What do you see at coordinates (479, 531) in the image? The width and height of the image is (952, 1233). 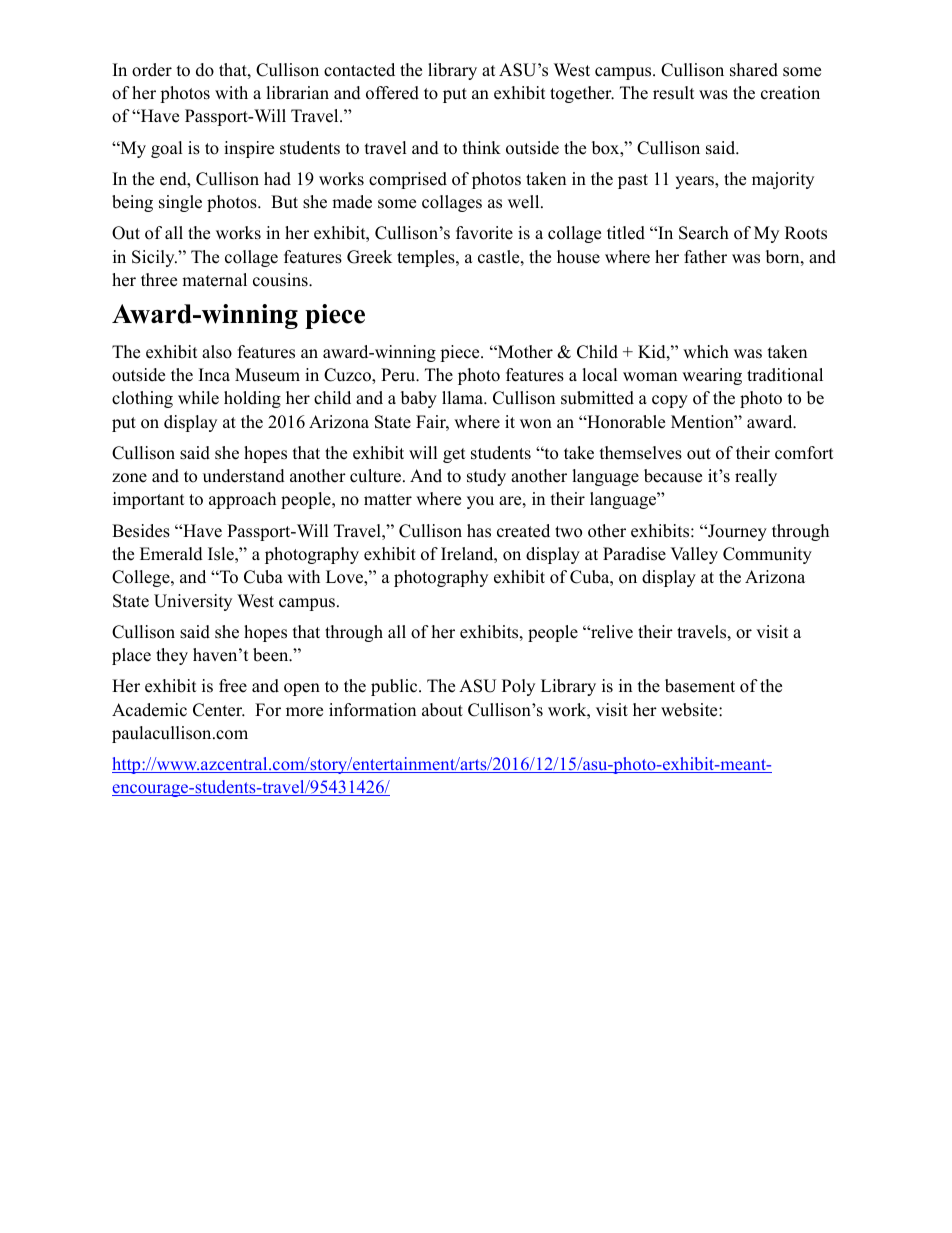 I see `has` at bounding box center [479, 531].
